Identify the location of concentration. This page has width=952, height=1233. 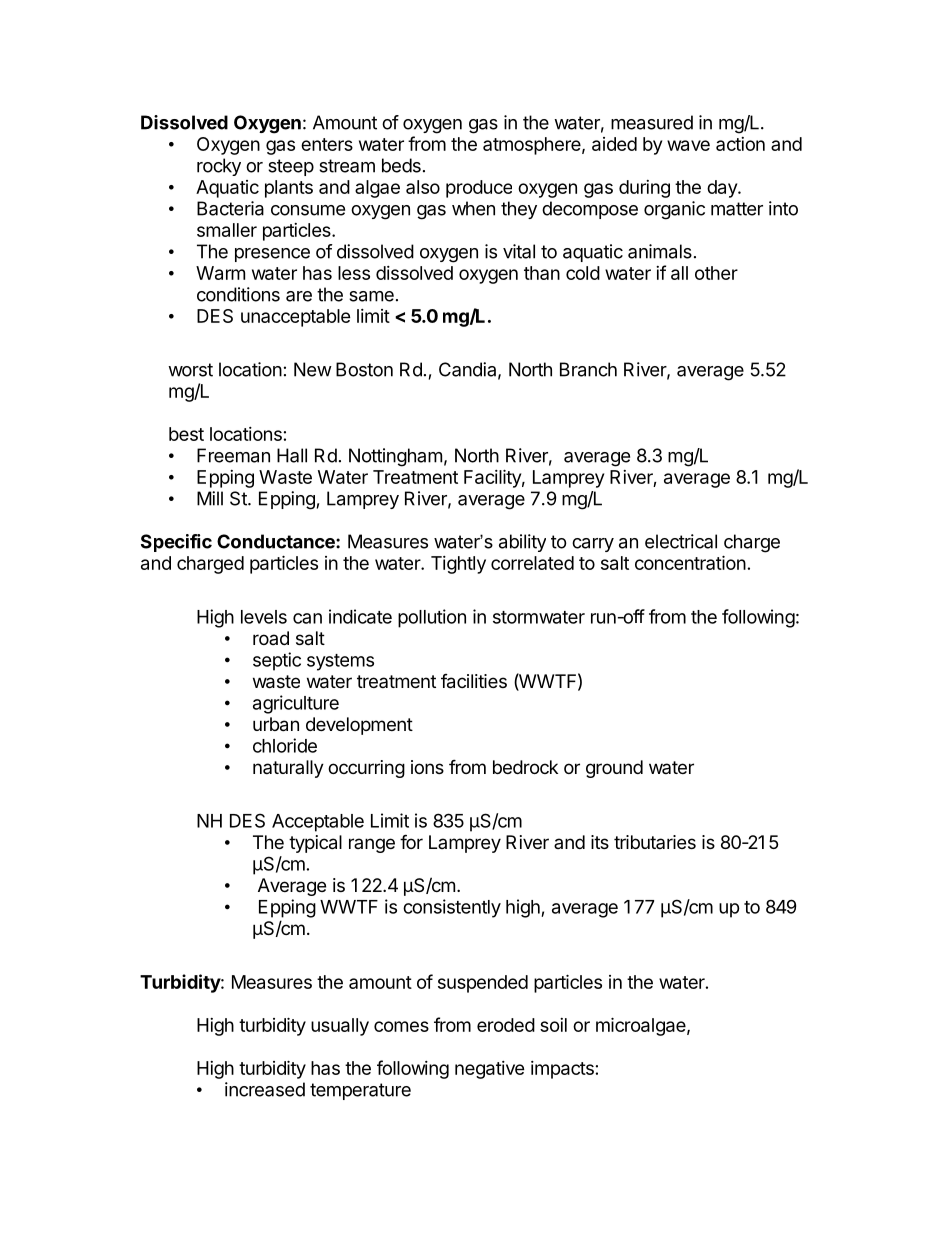
(690, 562).
